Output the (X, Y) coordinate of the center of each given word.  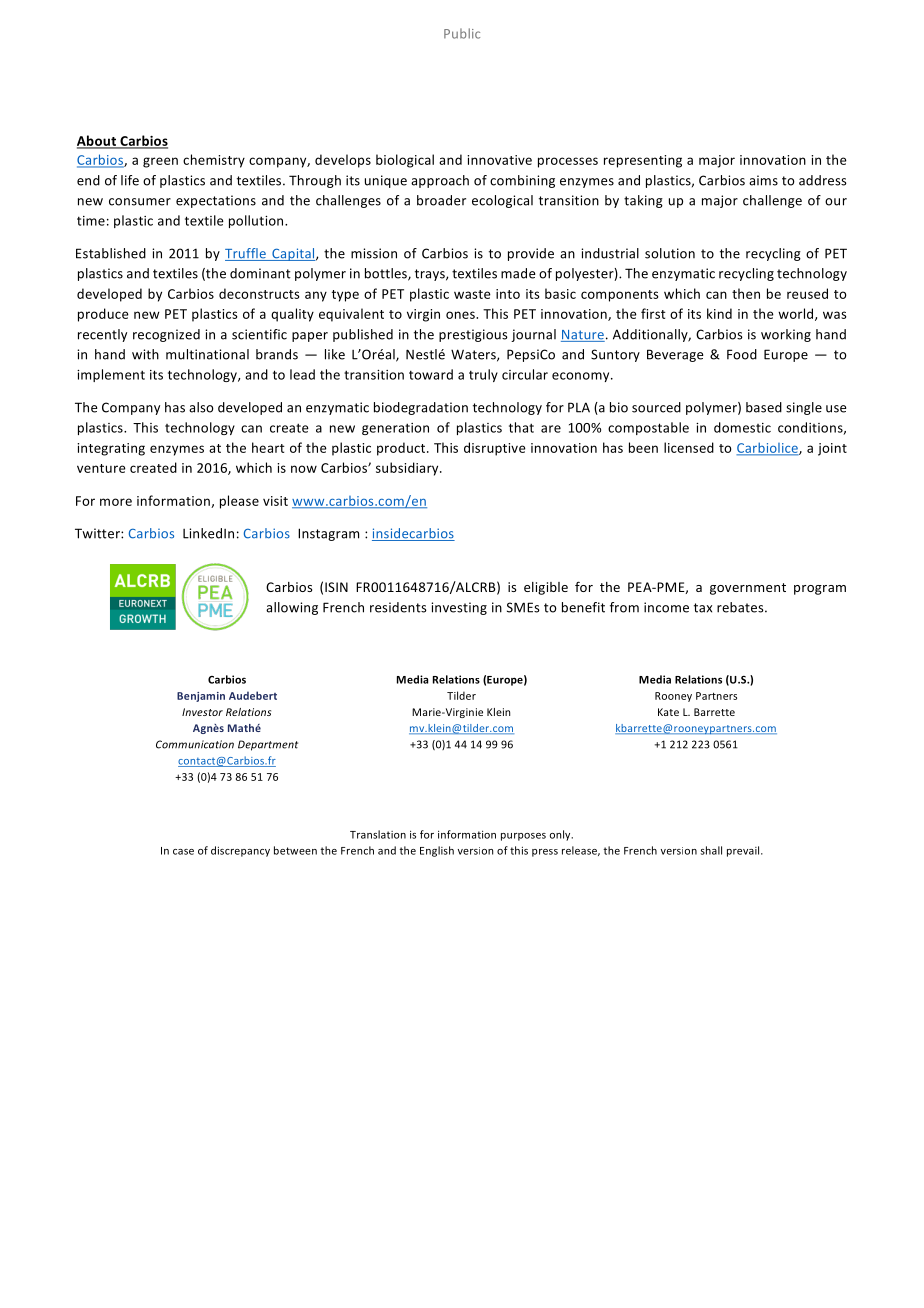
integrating (111, 449)
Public (462, 33)
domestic (742, 427)
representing (643, 161)
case (183, 852)
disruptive (495, 449)
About (98, 141)
